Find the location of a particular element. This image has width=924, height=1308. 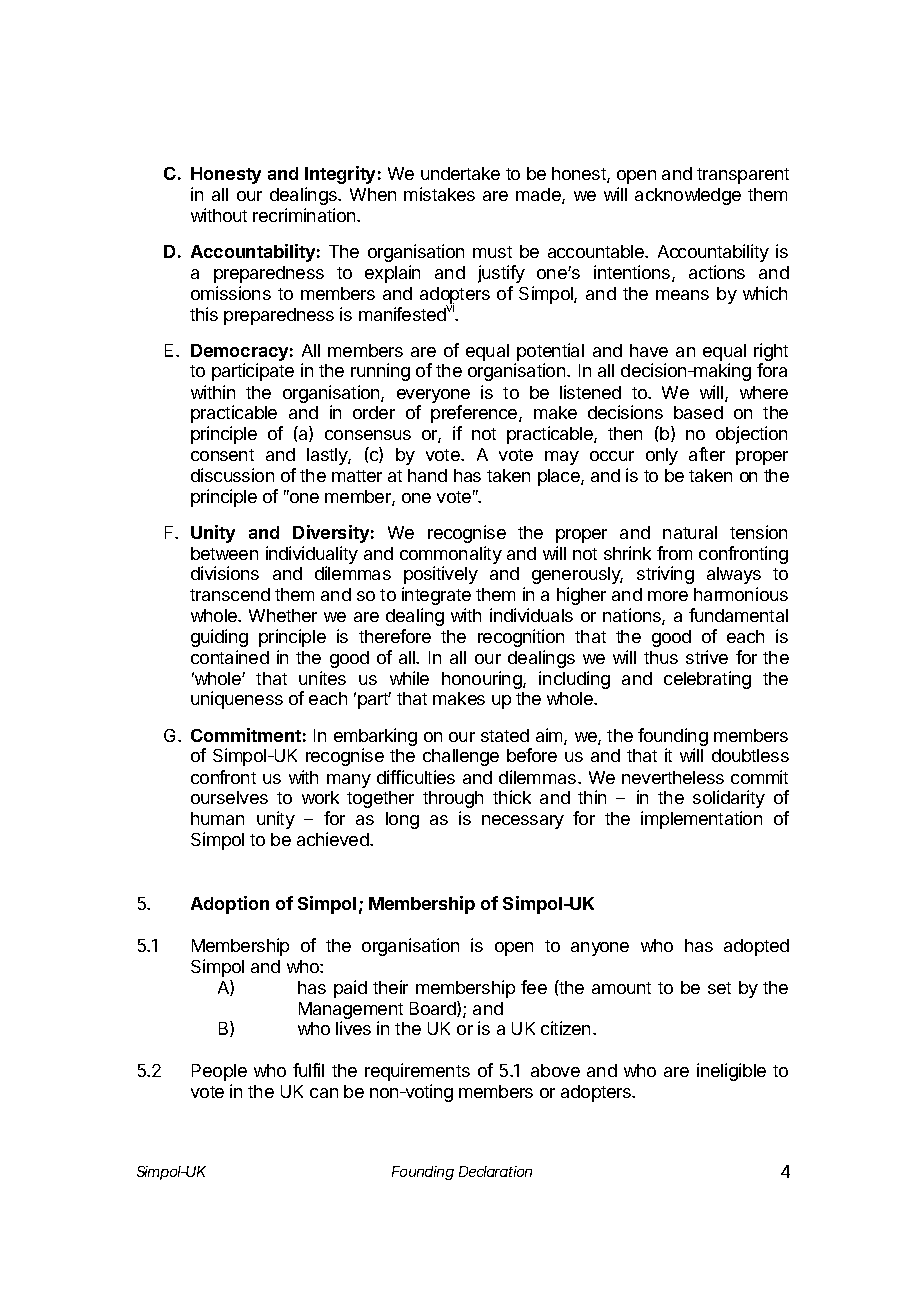

recrimination is located at coordinates (305, 215).
